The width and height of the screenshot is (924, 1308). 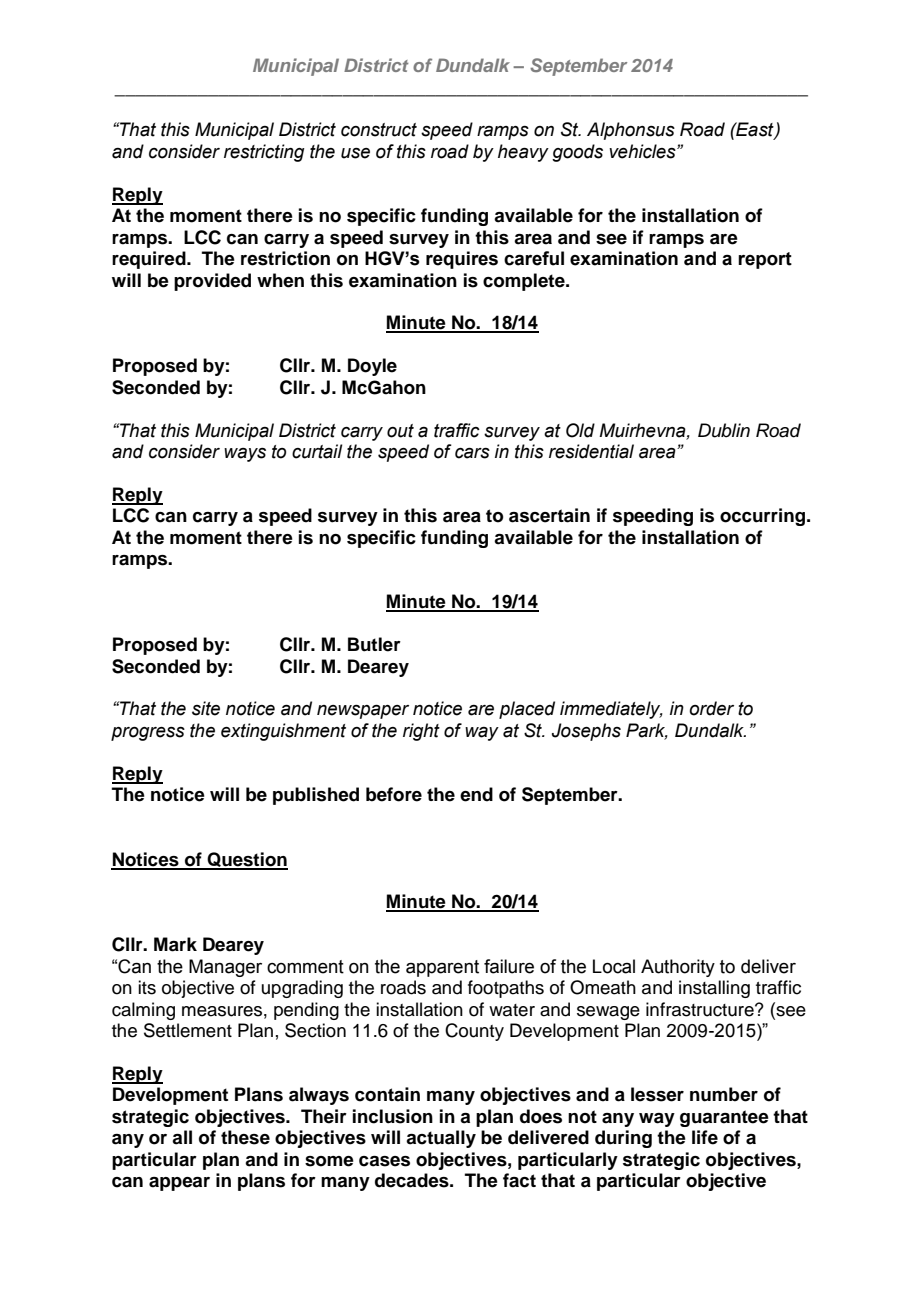 What do you see at coordinates (246, 860) in the screenshot?
I see `Question` at bounding box center [246, 860].
